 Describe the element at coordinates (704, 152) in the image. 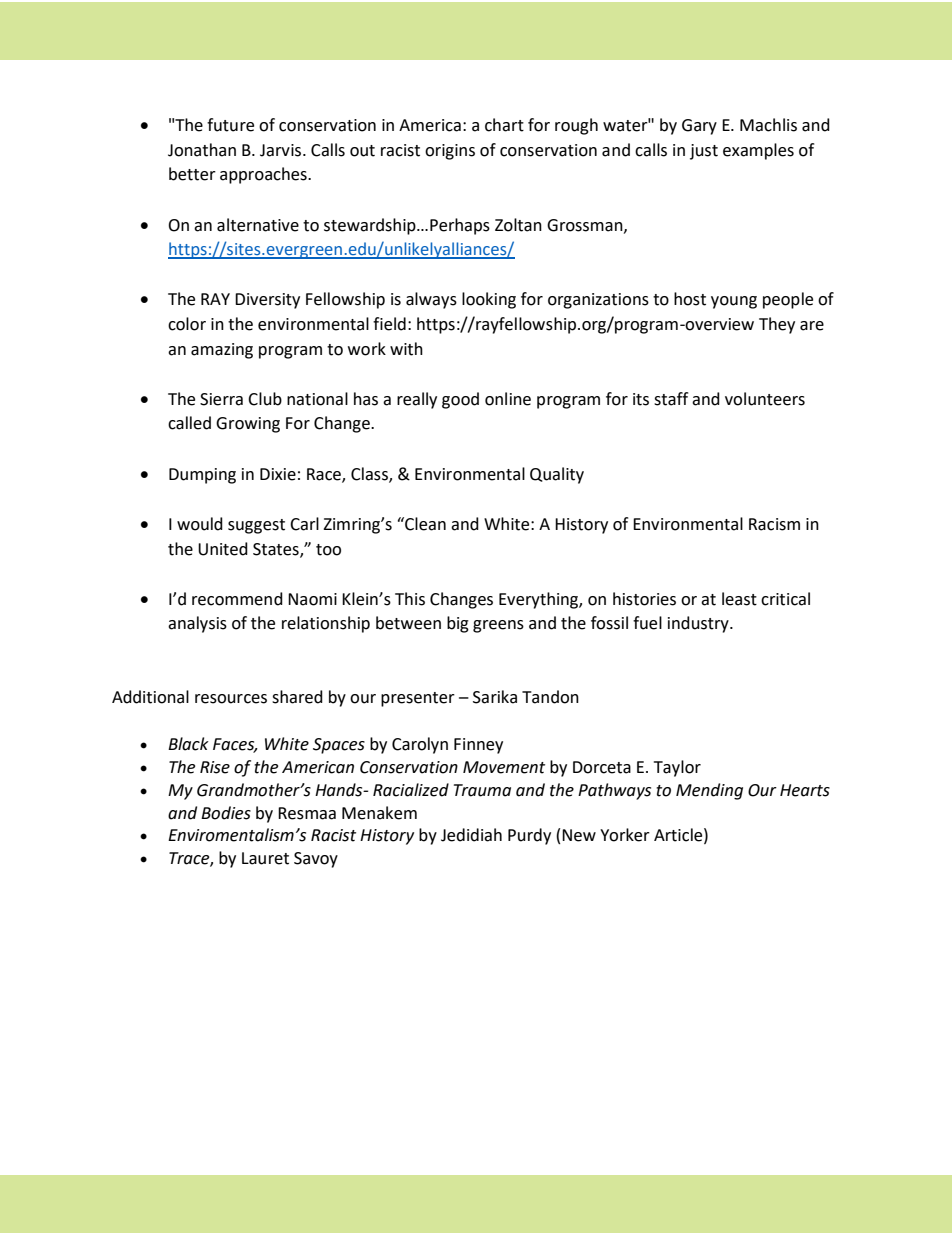

I see `just` at that location.
